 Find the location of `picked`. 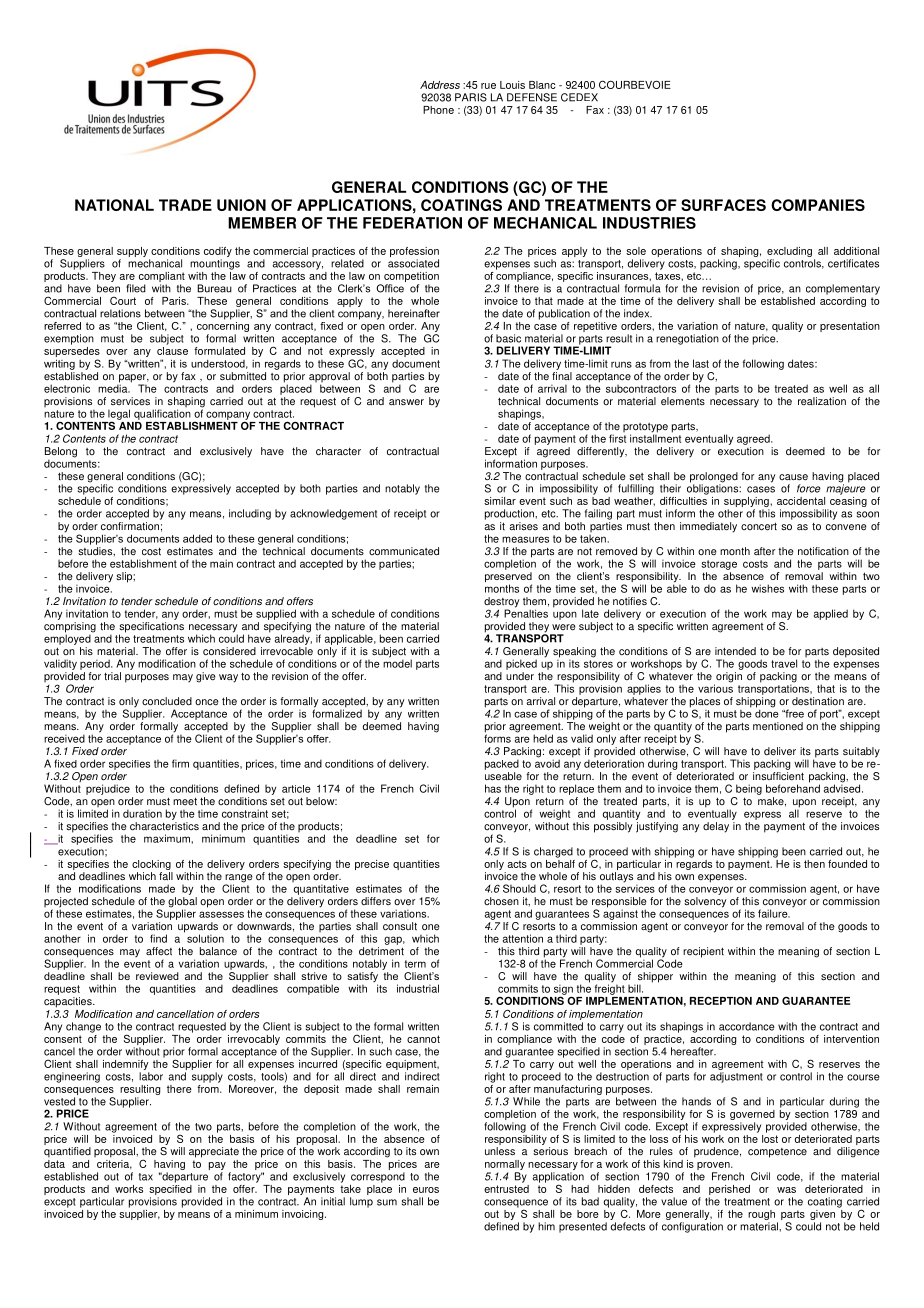

picked is located at coordinates (521, 664).
